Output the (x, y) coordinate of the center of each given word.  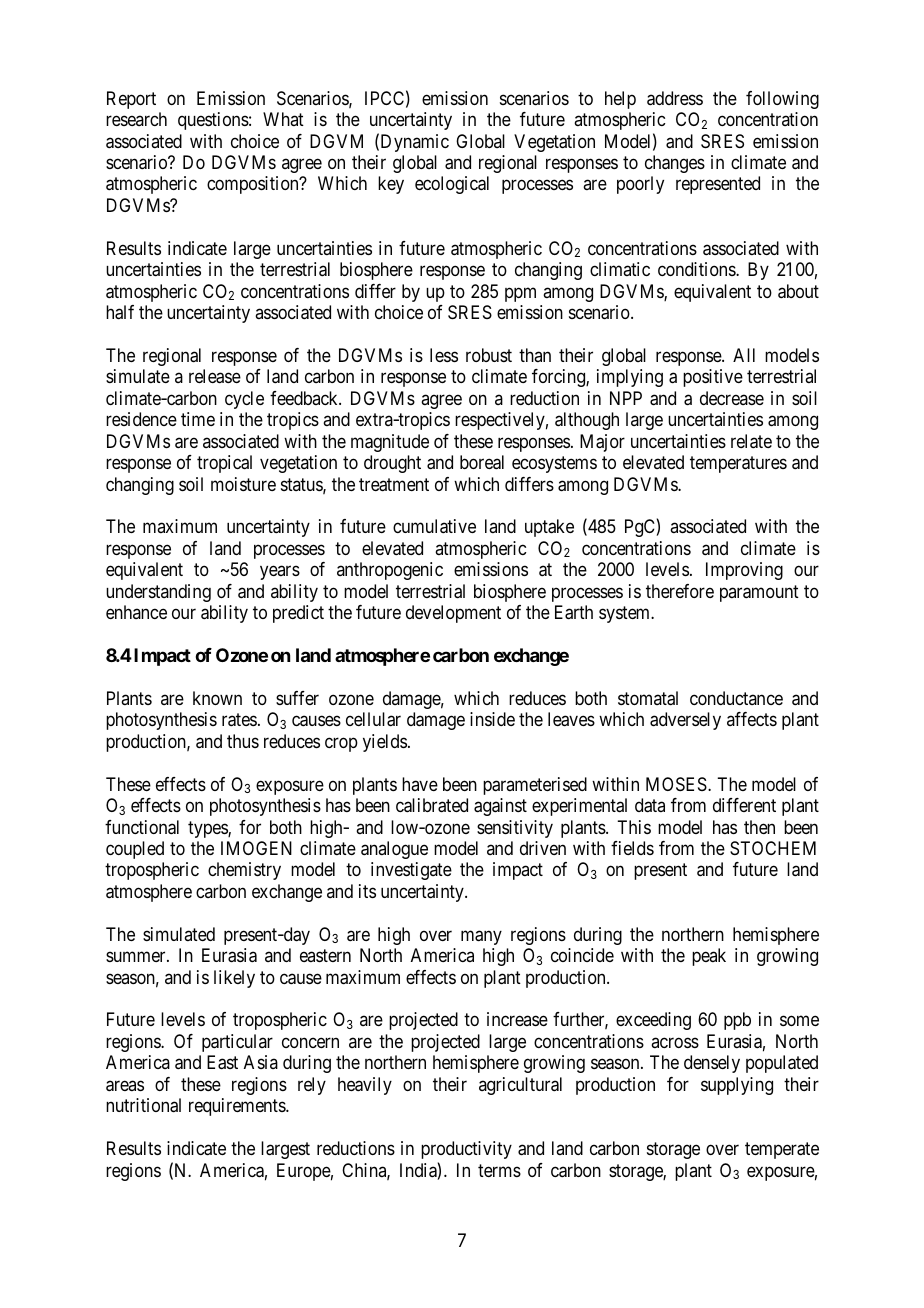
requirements (238, 1107)
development (453, 614)
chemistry (244, 871)
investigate (411, 871)
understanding (158, 593)
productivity (466, 1150)
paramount (759, 593)
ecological (452, 185)
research (136, 119)
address (675, 98)
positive (713, 378)
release (215, 376)
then (759, 827)
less (444, 355)
